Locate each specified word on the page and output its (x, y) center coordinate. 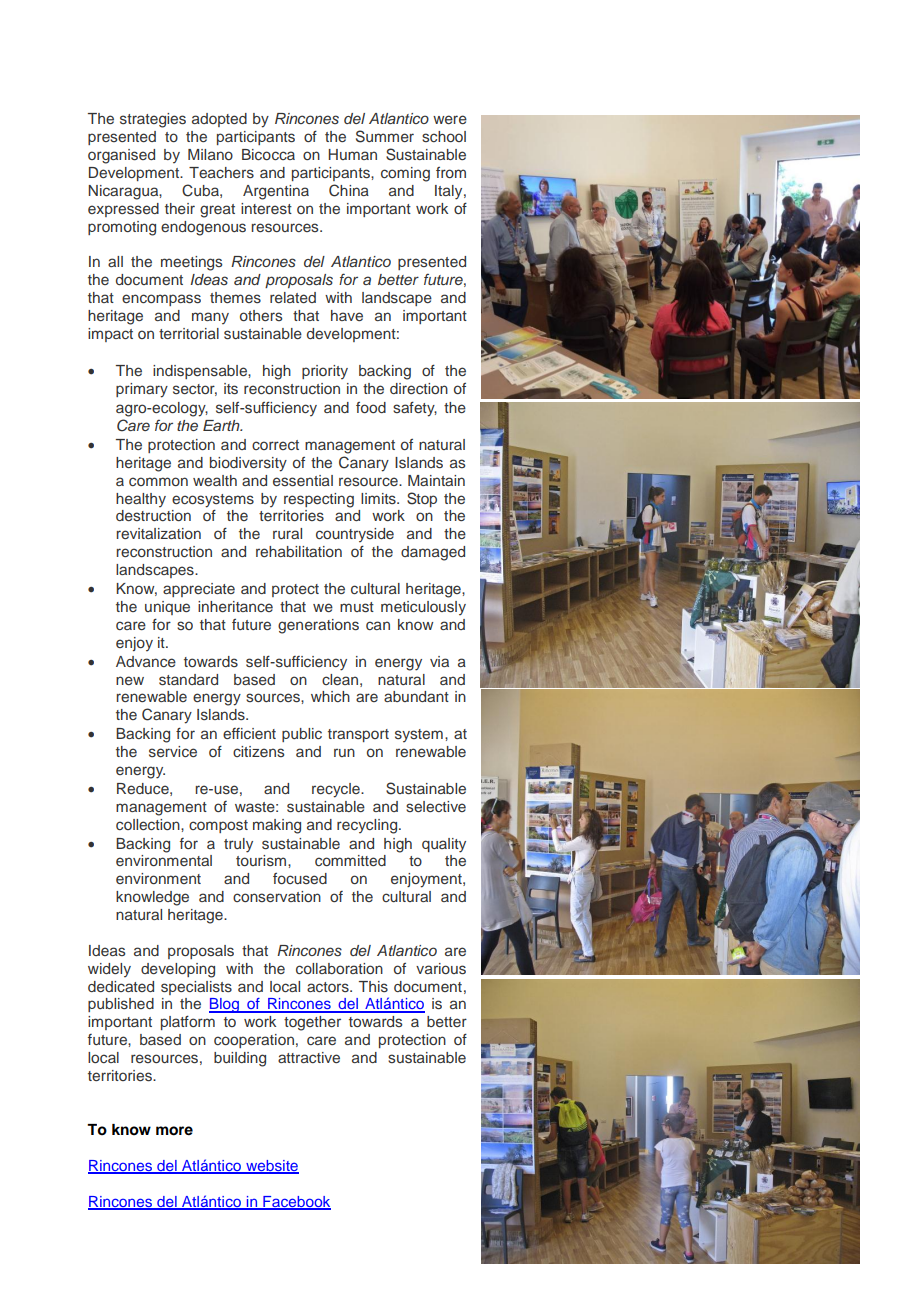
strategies (153, 120)
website (271, 1166)
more (174, 1131)
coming (405, 174)
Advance (146, 661)
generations (318, 626)
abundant (416, 696)
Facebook (296, 1203)
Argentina (276, 192)
